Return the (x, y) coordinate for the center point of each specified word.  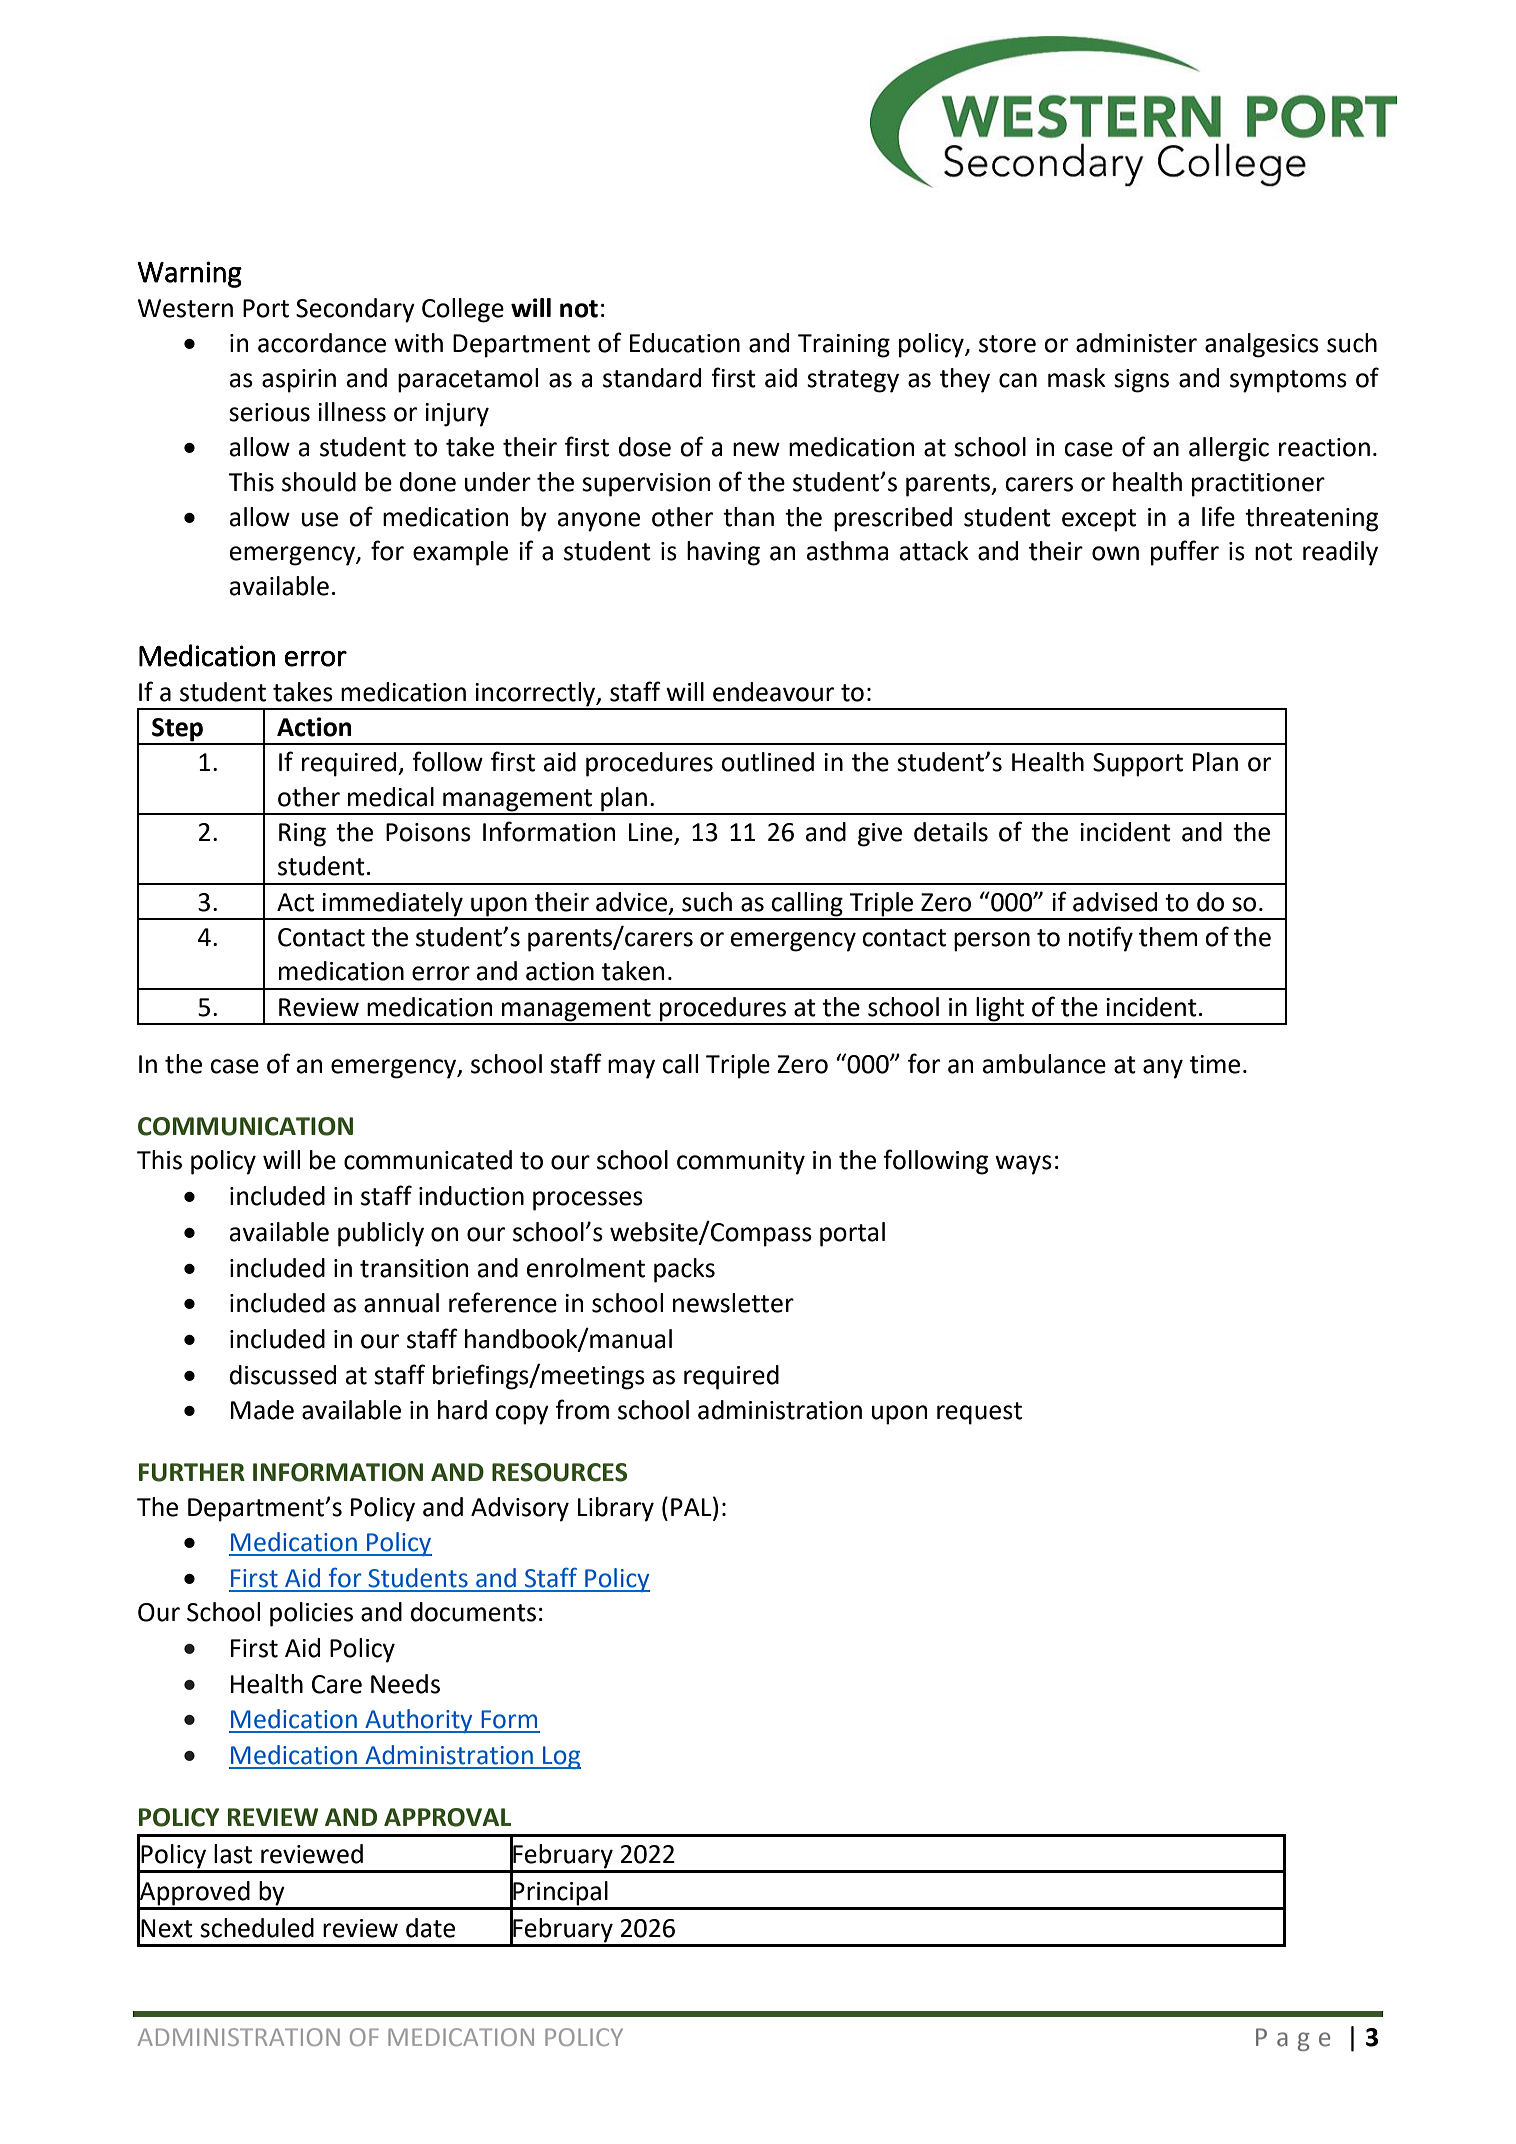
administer (1136, 343)
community (741, 1163)
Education (685, 343)
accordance (322, 343)
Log (561, 1757)
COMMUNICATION (245, 1126)
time (1215, 1064)
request (979, 1413)
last (233, 1854)
